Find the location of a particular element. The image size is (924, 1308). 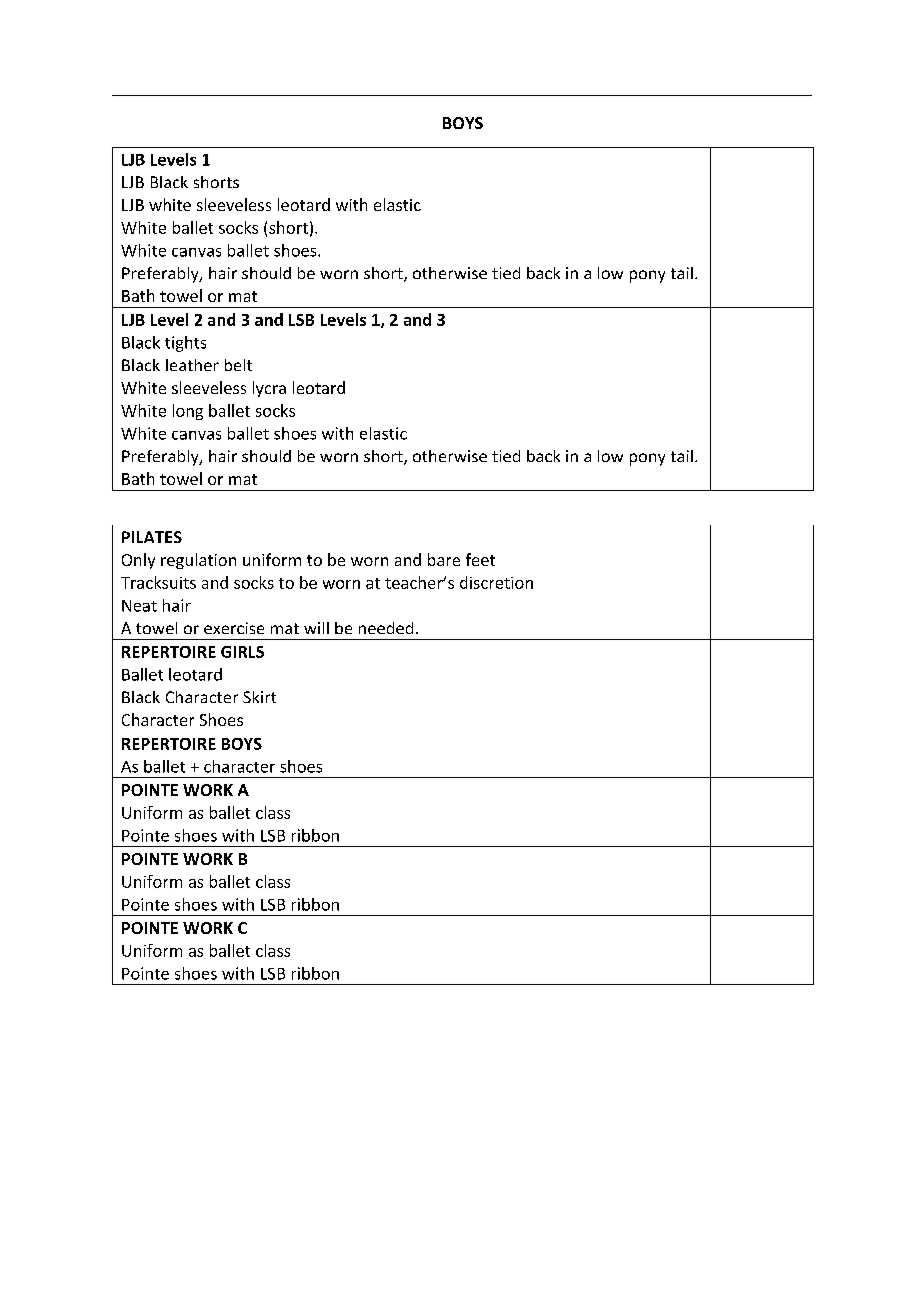

discretion is located at coordinates (496, 582).
